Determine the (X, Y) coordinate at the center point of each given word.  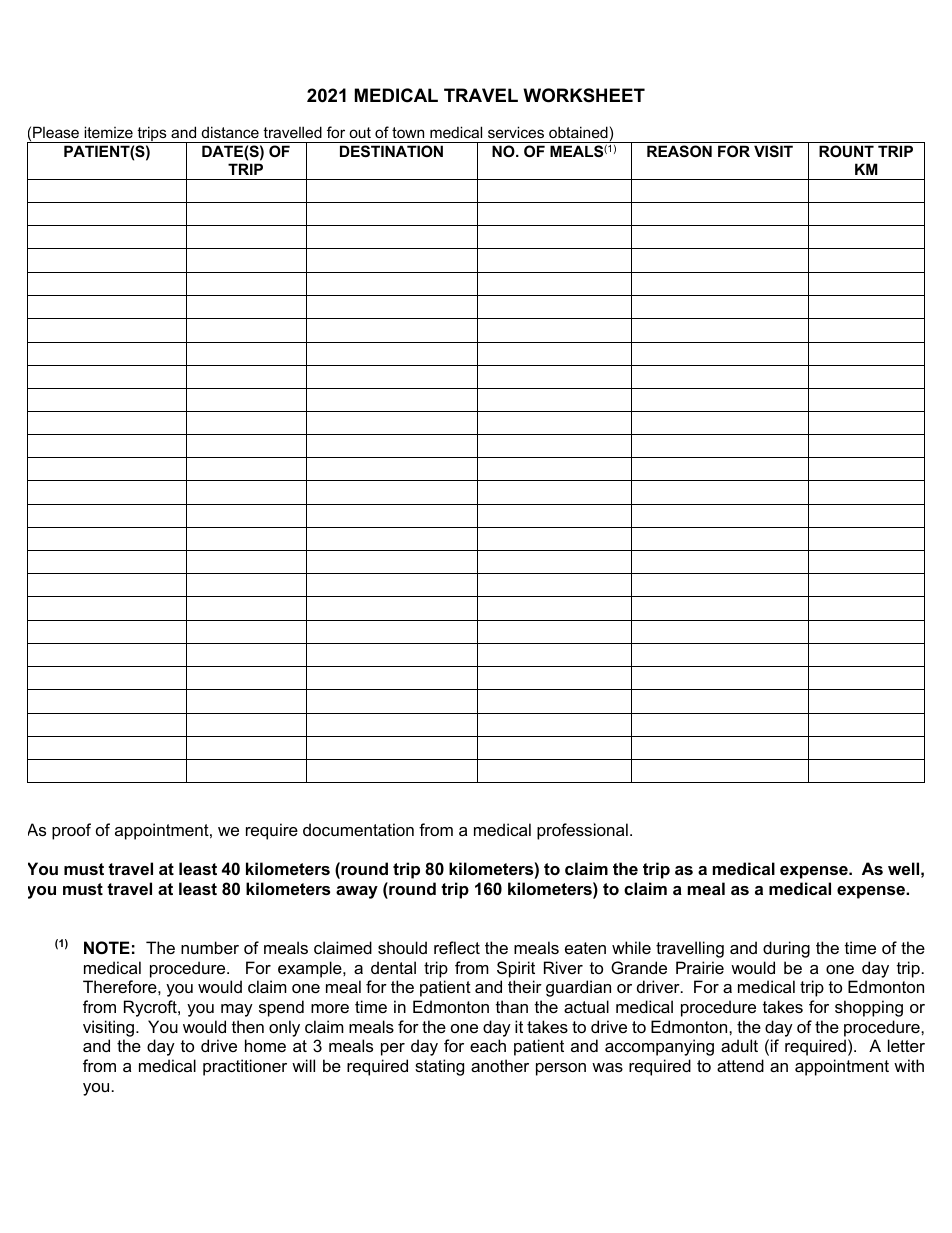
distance (230, 132)
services (516, 132)
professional (582, 831)
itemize (108, 132)
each (488, 1045)
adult (739, 1045)
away (357, 892)
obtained (578, 132)
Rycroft (151, 1008)
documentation (358, 829)
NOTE (107, 947)
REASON (679, 151)
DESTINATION (391, 151)
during (786, 949)
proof (71, 831)
